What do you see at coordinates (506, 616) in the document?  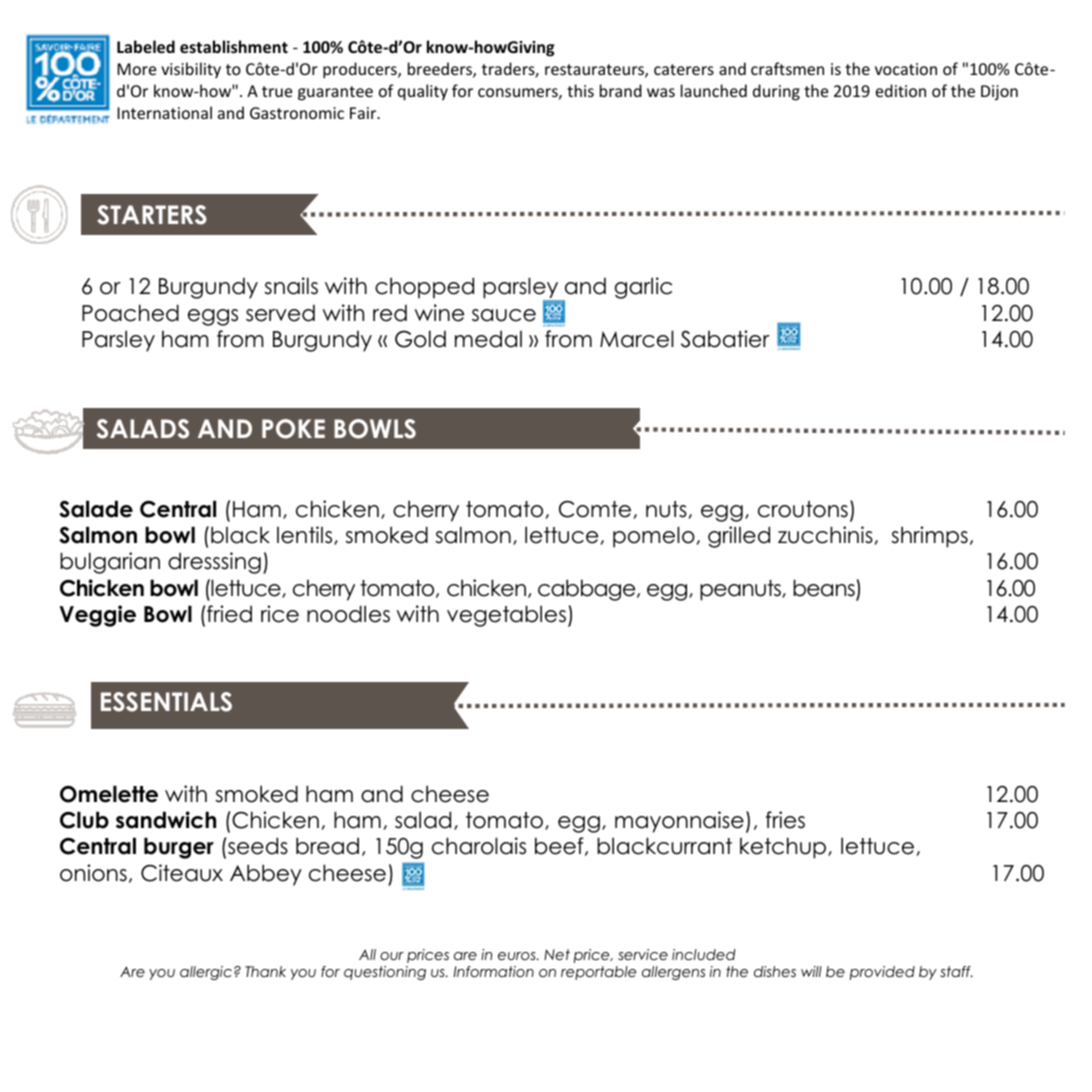 I see `vegetables` at bounding box center [506, 616].
